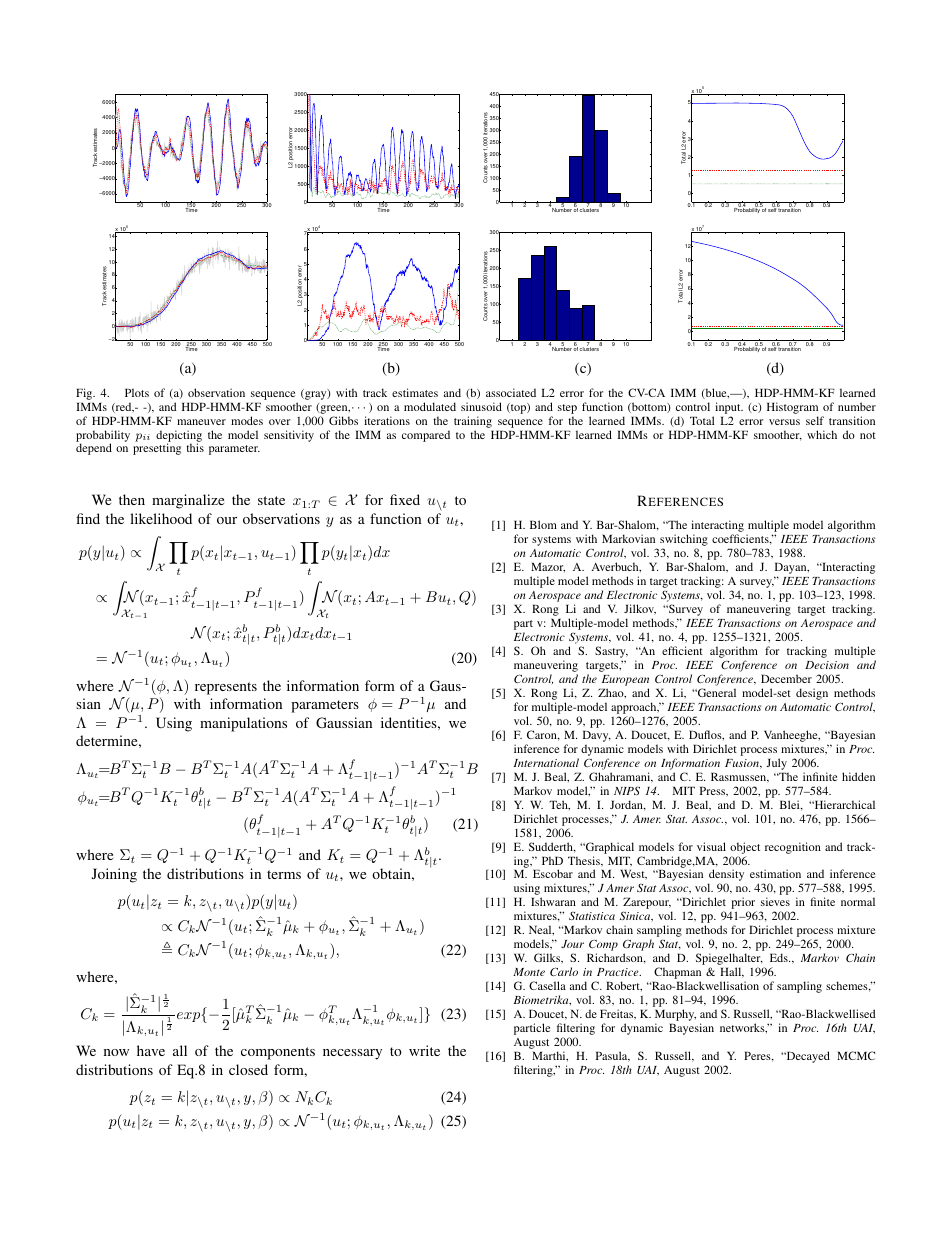 This document has width=952, height=1233. Describe the element at coordinates (151, 1050) in the document. I see `have` at that location.
